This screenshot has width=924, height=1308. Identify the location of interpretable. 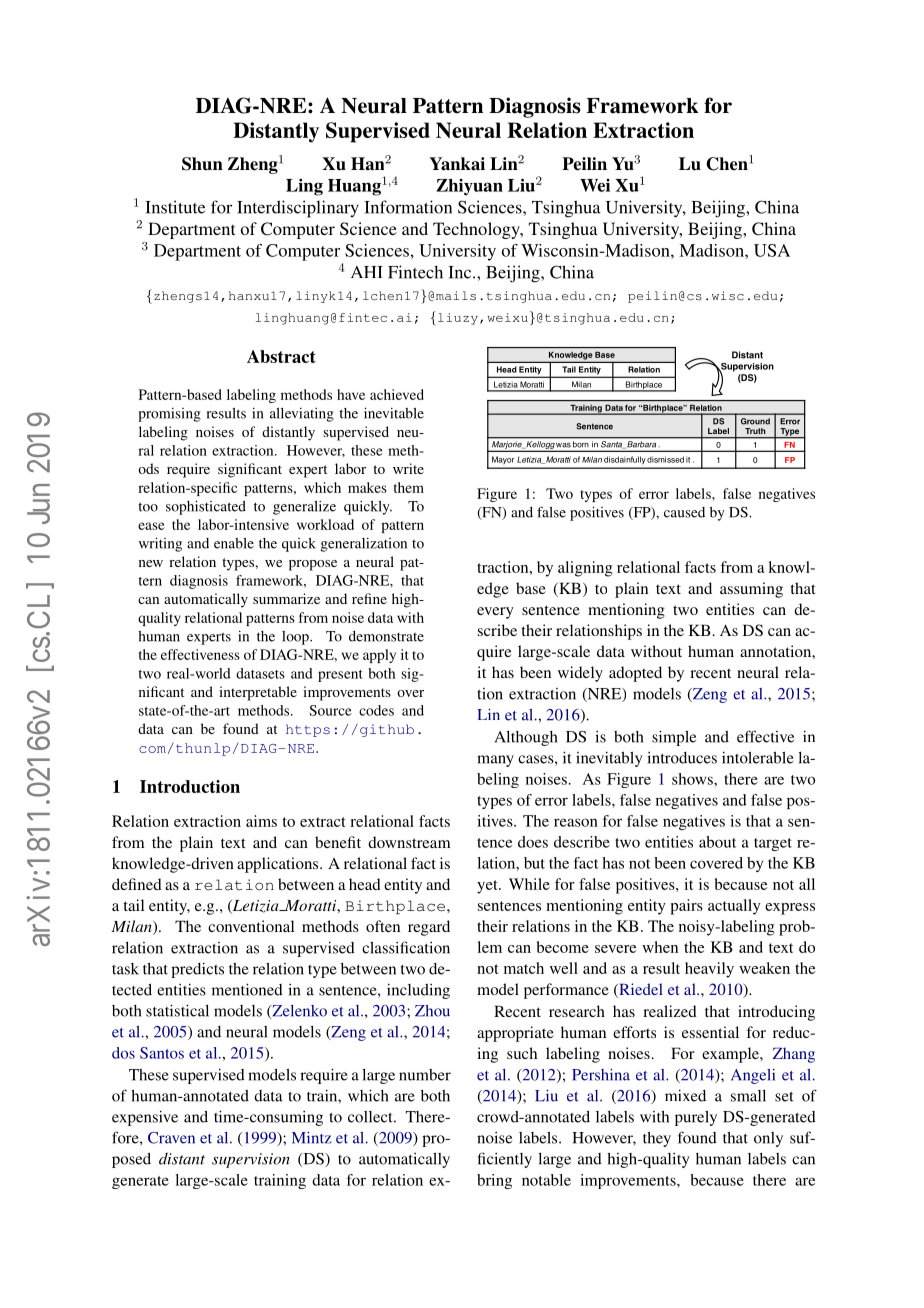
(258, 693).
